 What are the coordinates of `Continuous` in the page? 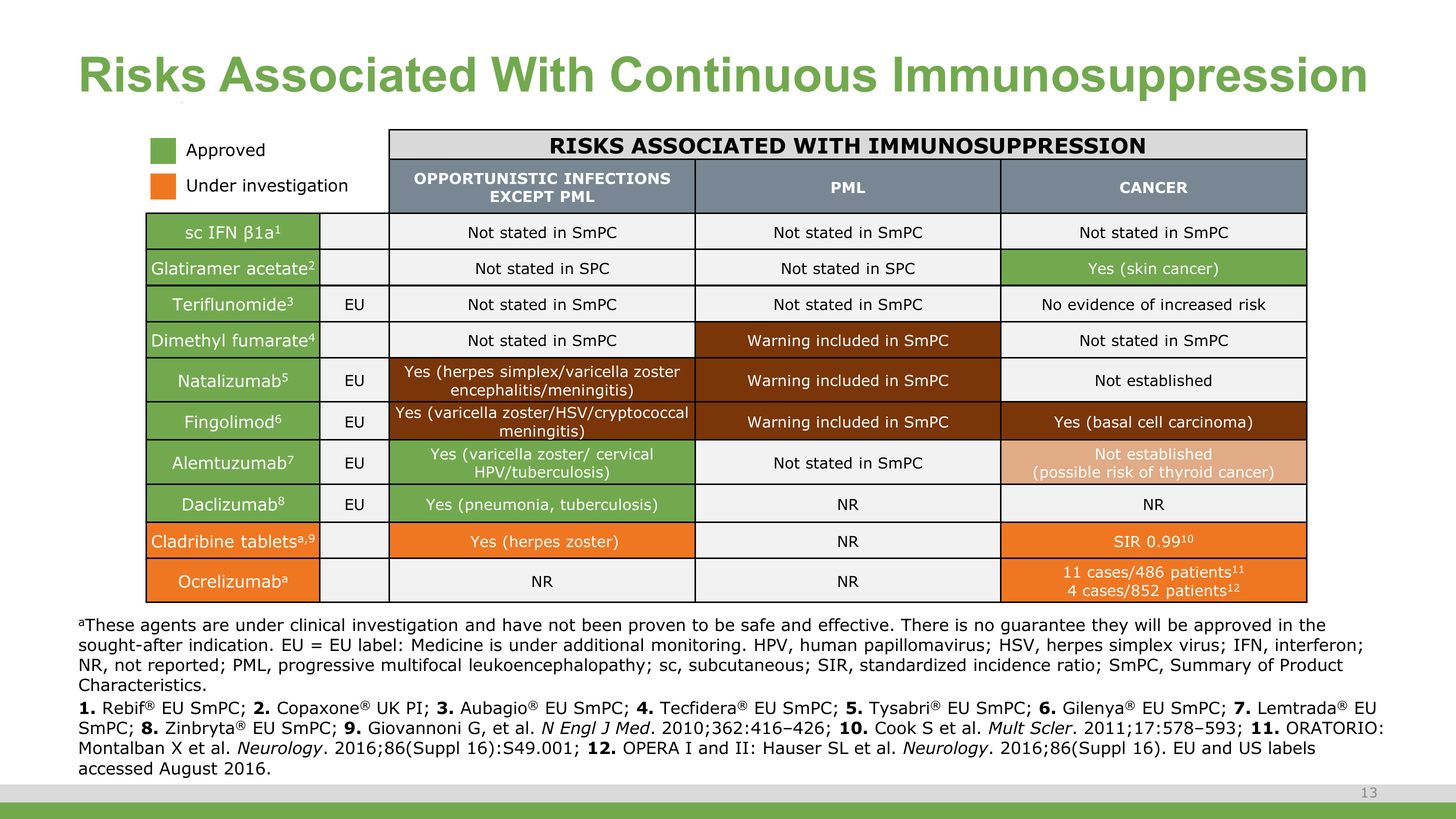 It's located at (743, 74).
